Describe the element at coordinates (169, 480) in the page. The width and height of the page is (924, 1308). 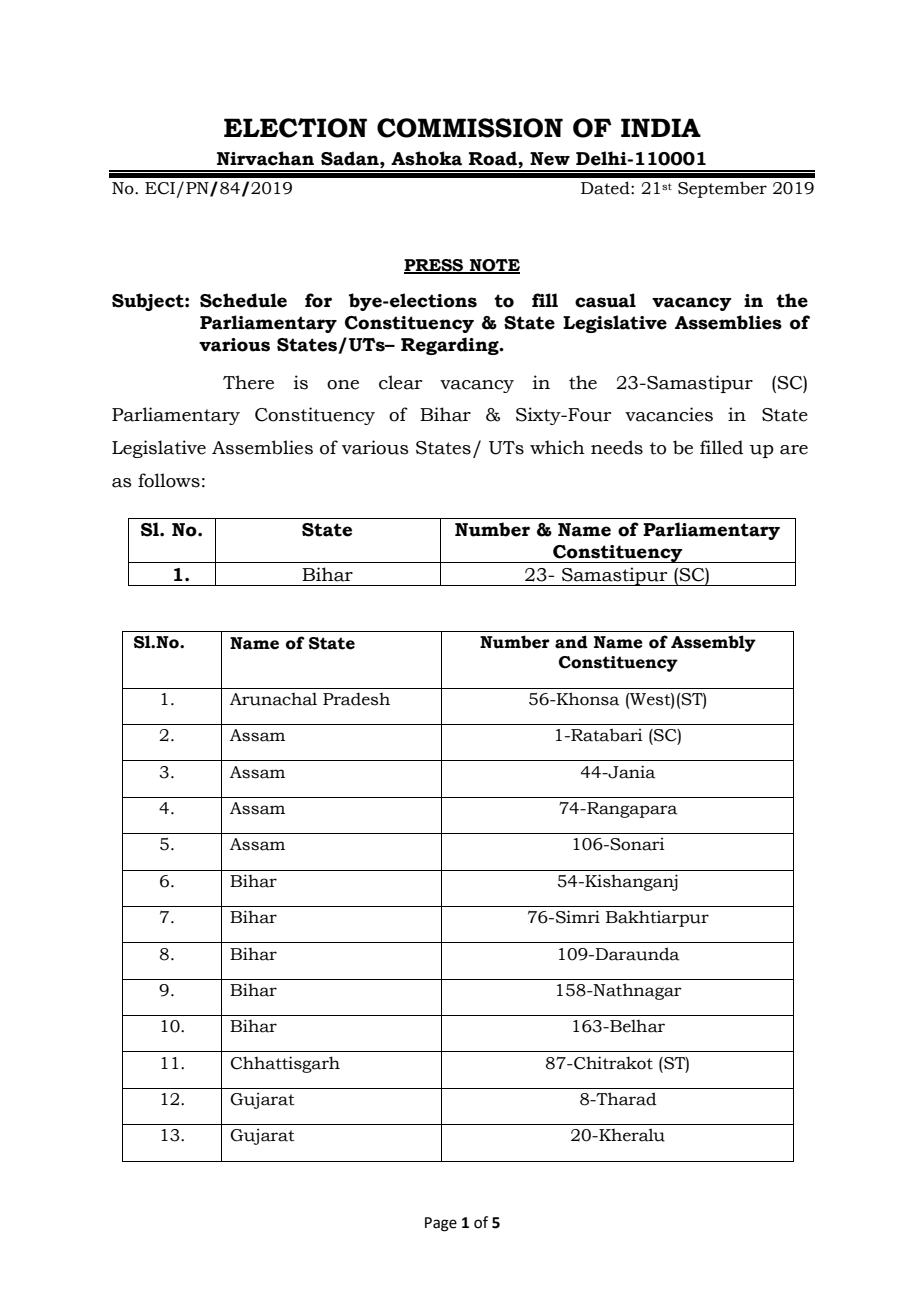
I see `follows` at that location.
